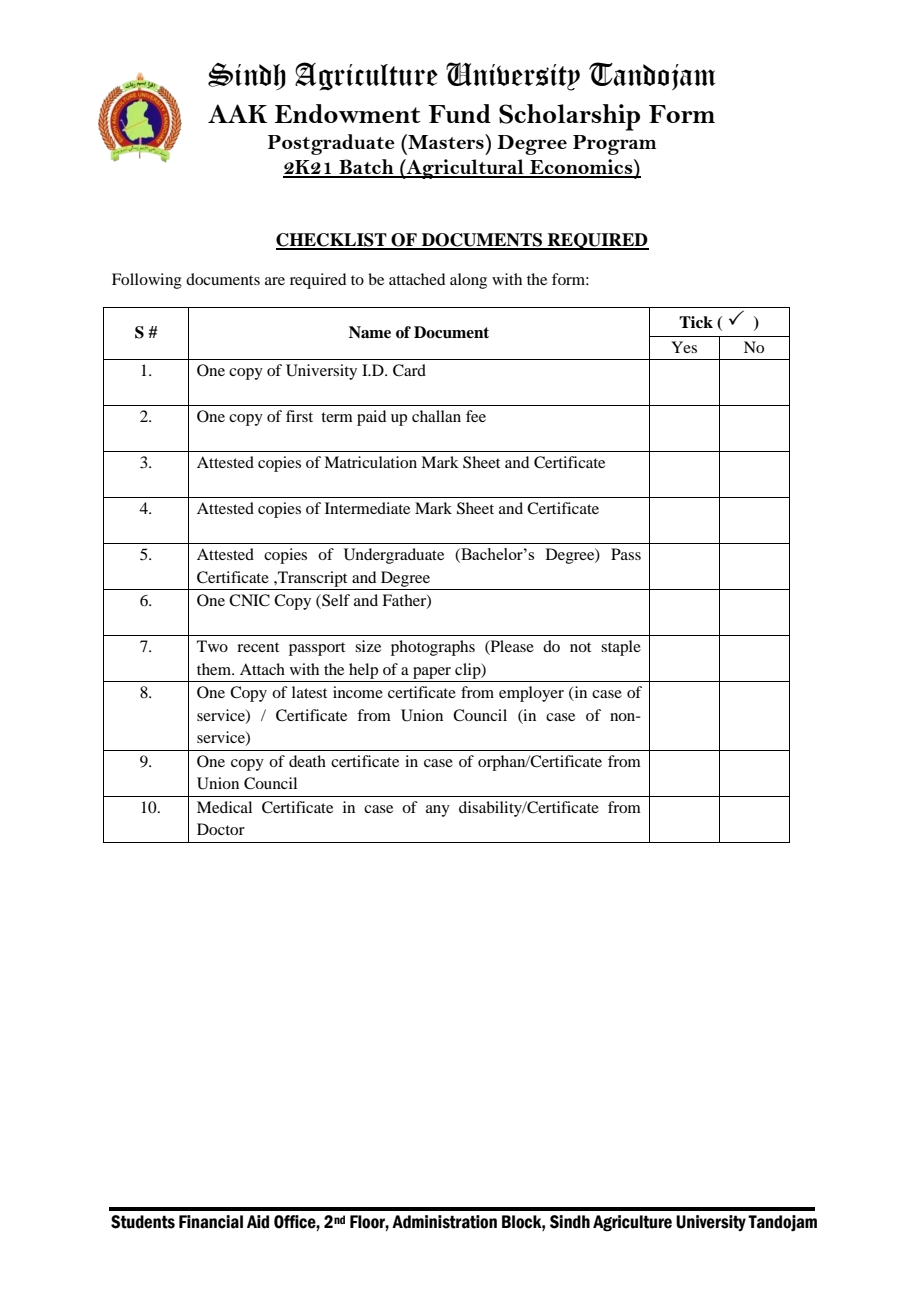  I want to click on employer, so click(531, 694).
